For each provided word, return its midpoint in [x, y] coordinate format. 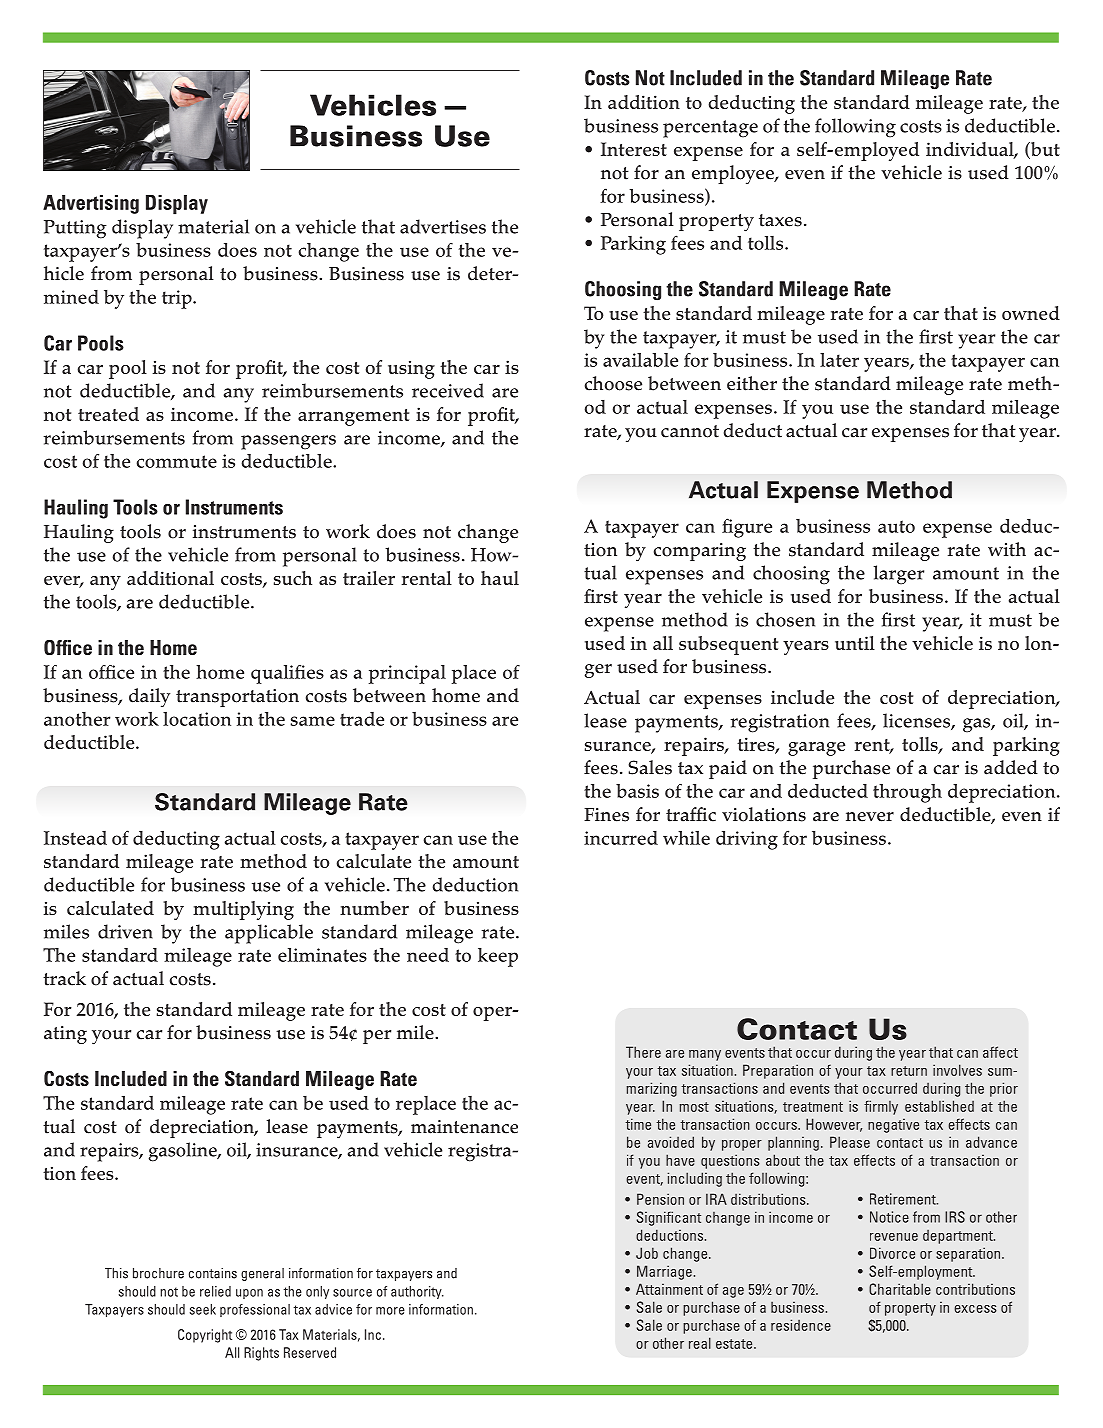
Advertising [91, 204]
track [64, 978]
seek [203, 1309]
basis [637, 791]
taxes [780, 220]
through [907, 793]
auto [896, 526]
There [643, 1052]
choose [613, 383]
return [909, 1071]
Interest [634, 149]
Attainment [669, 1289]
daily [149, 697]
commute [176, 461]
